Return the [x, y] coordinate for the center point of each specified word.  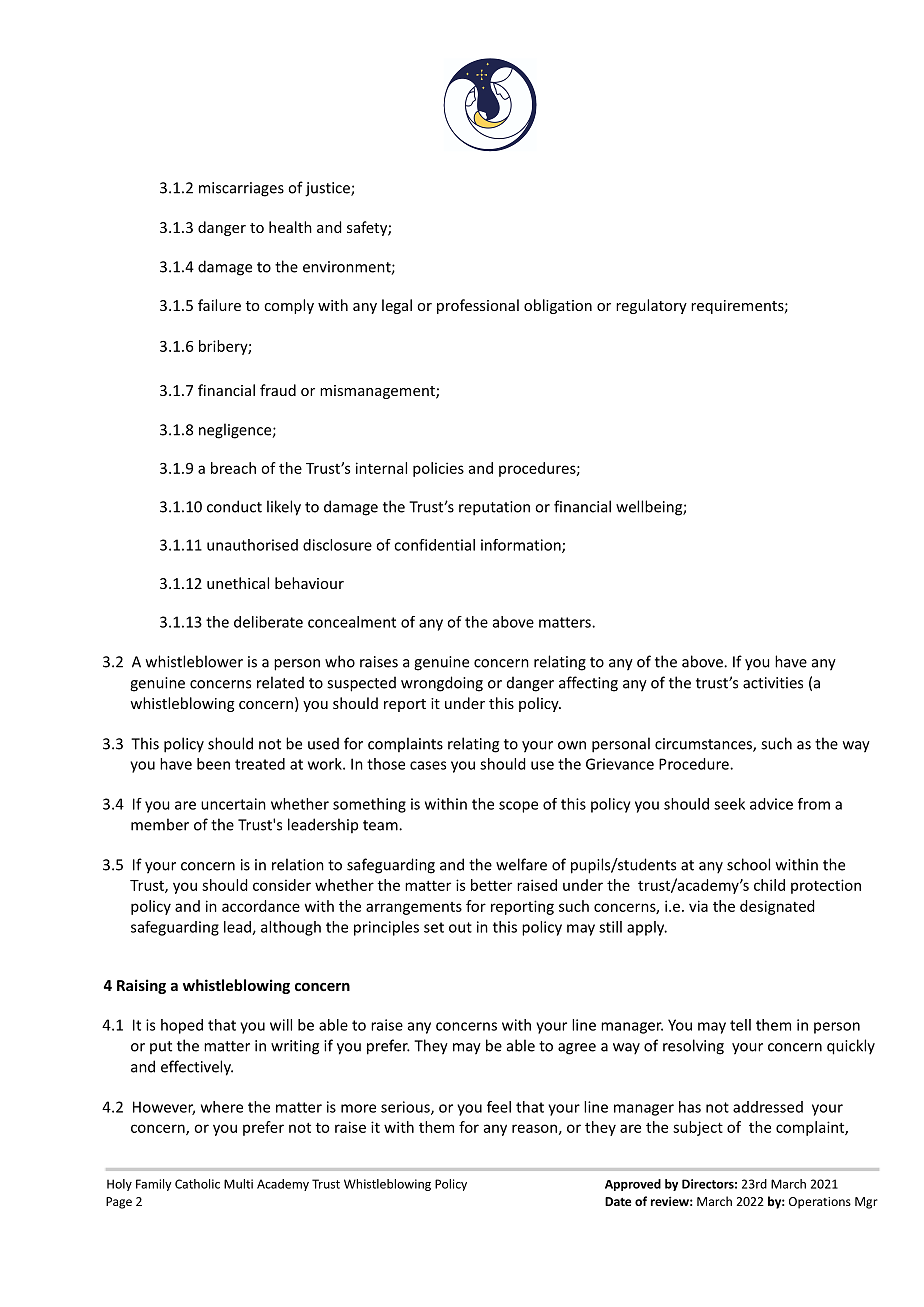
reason [534, 1128]
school [748, 864]
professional [478, 306]
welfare [521, 864]
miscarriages [241, 189]
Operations [820, 1203]
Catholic [197, 1184]
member [160, 824]
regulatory [651, 306]
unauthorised [252, 545]
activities [773, 683]
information [522, 546]
